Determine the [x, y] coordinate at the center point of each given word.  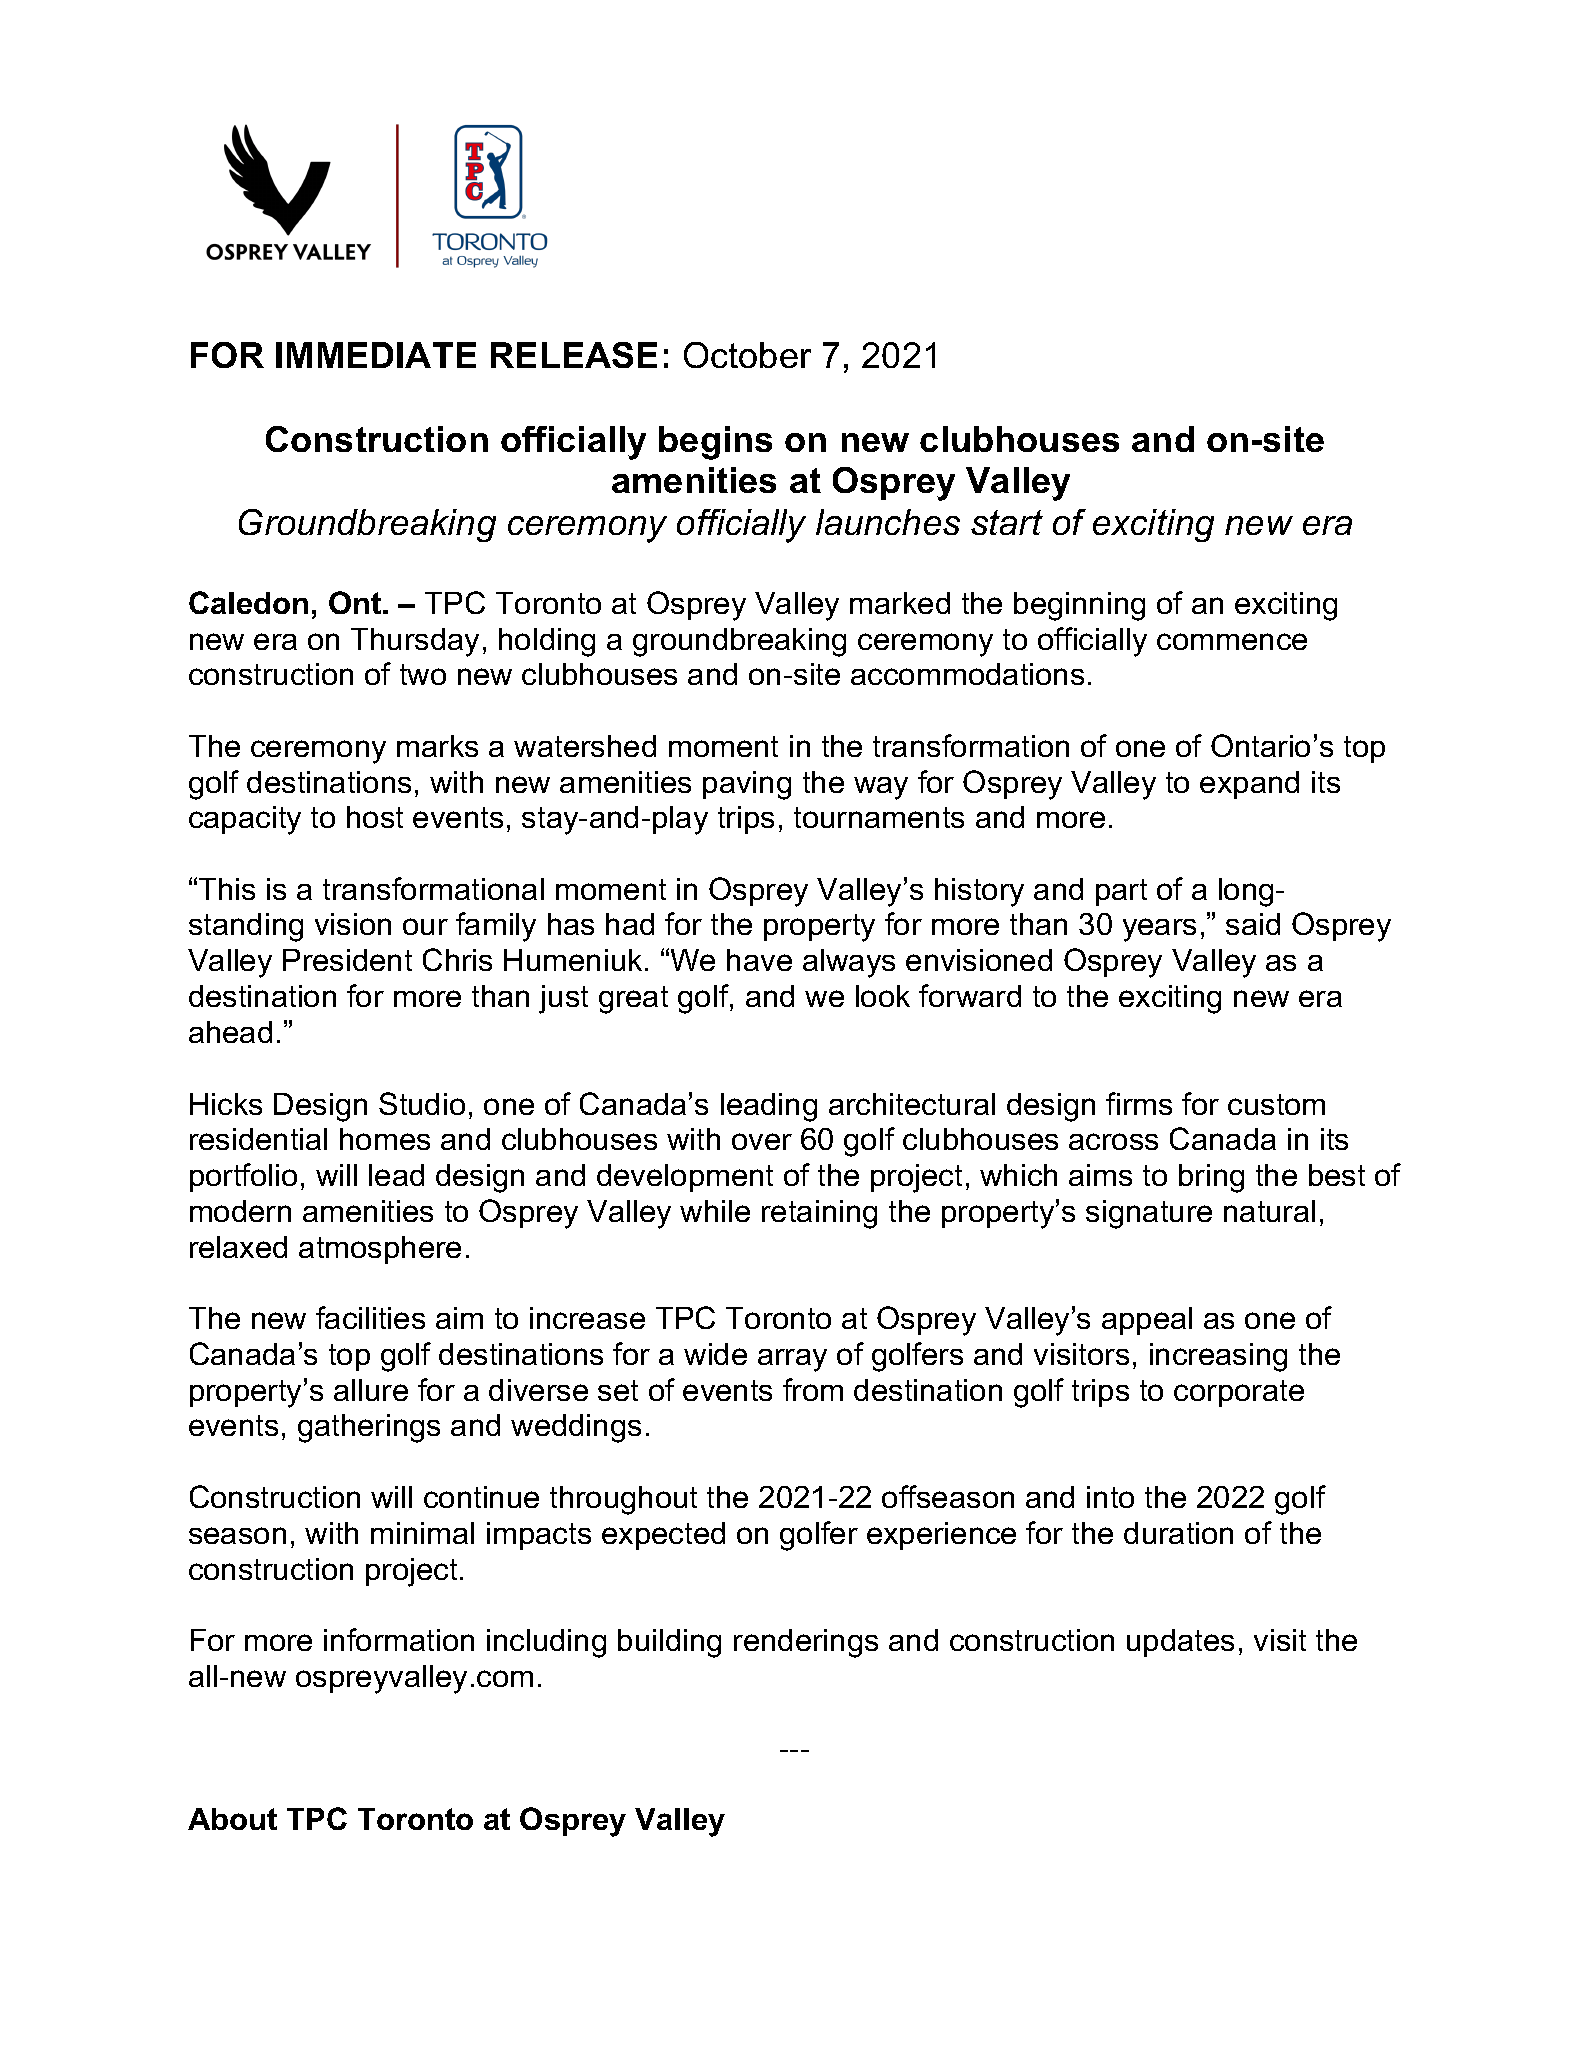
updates [1180, 1643]
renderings [806, 1643]
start [1007, 522]
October [747, 355]
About [232, 1819]
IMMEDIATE [376, 355]
